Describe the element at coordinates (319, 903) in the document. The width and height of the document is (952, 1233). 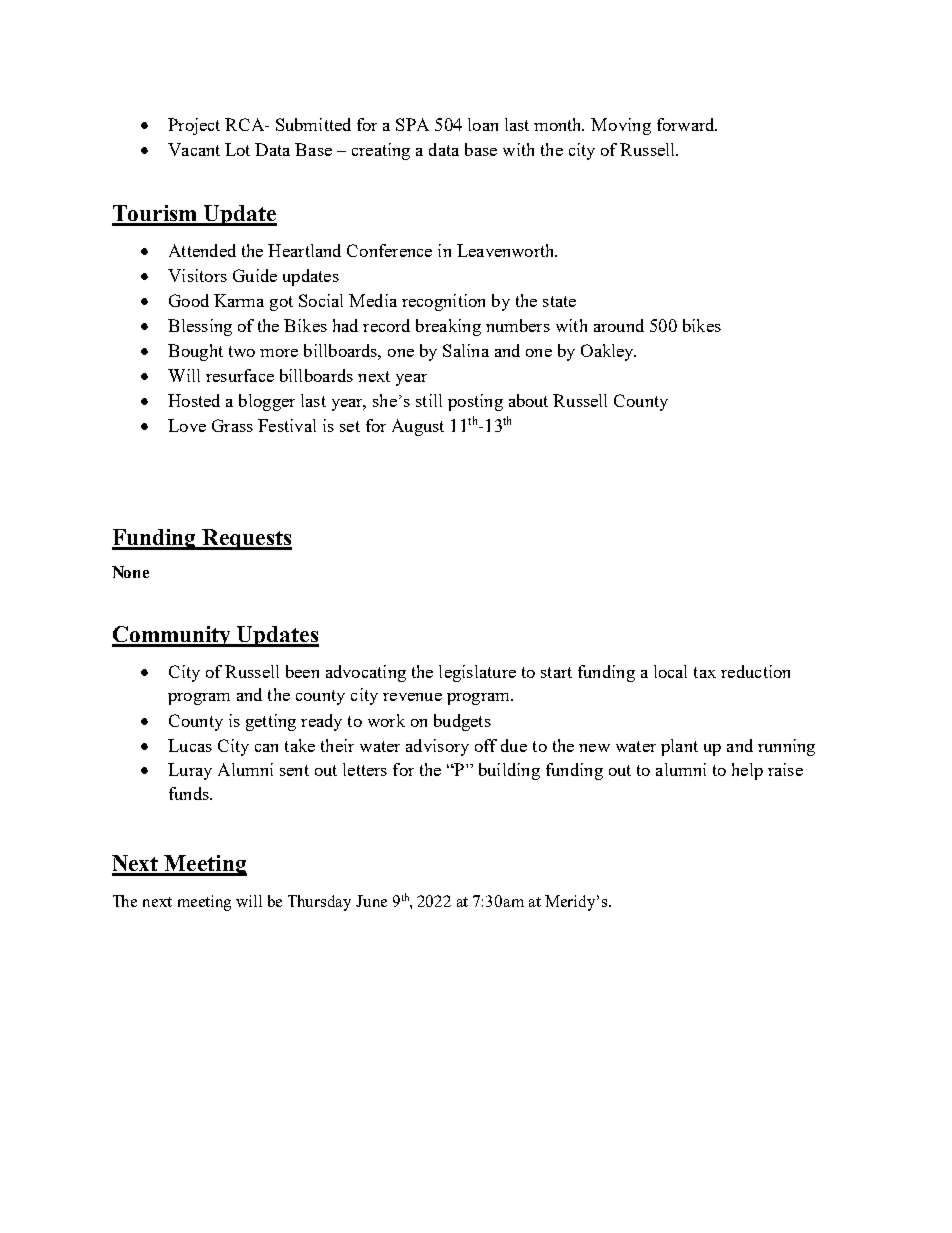
I see `Thursday` at that location.
